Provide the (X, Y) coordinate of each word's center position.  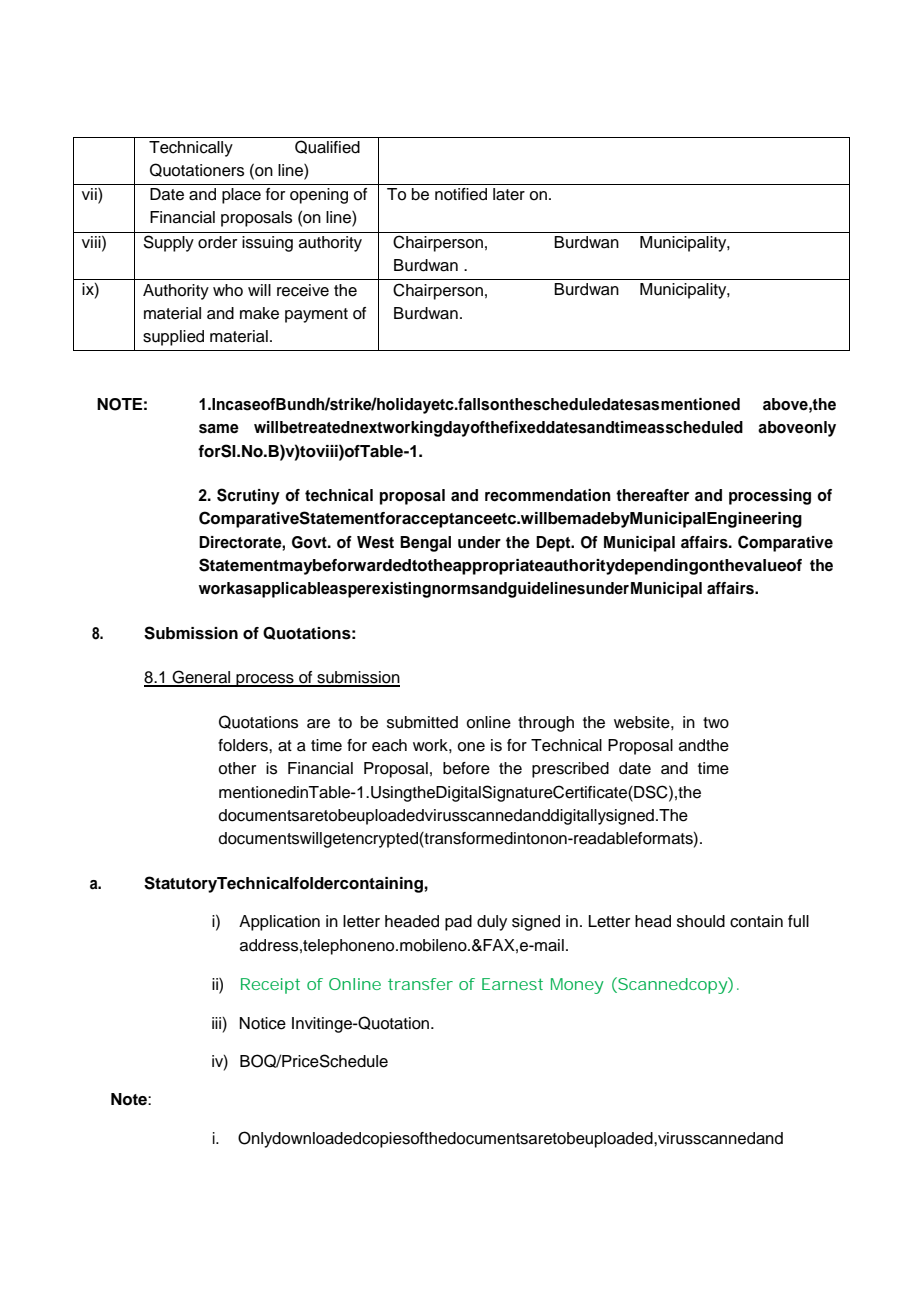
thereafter (652, 495)
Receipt (270, 986)
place (241, 196)
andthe (704, 745)
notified (461, 194)
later (509, 194)
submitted (422, 722)
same (219, 429)
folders (244, 745)
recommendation (548, 495)
